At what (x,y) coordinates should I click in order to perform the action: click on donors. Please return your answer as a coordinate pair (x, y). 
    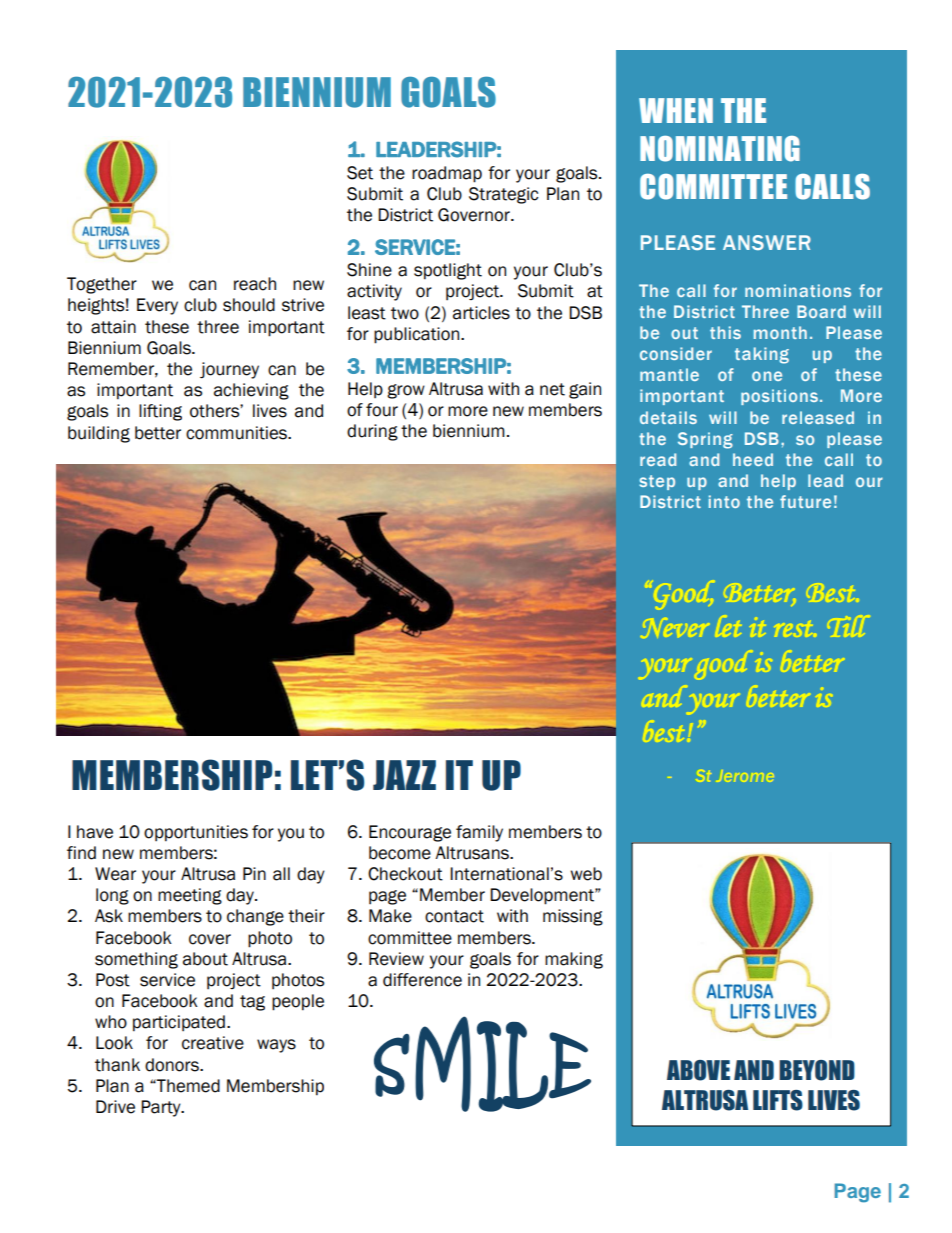
    Looking at the image, I should click on (173, 1065).
